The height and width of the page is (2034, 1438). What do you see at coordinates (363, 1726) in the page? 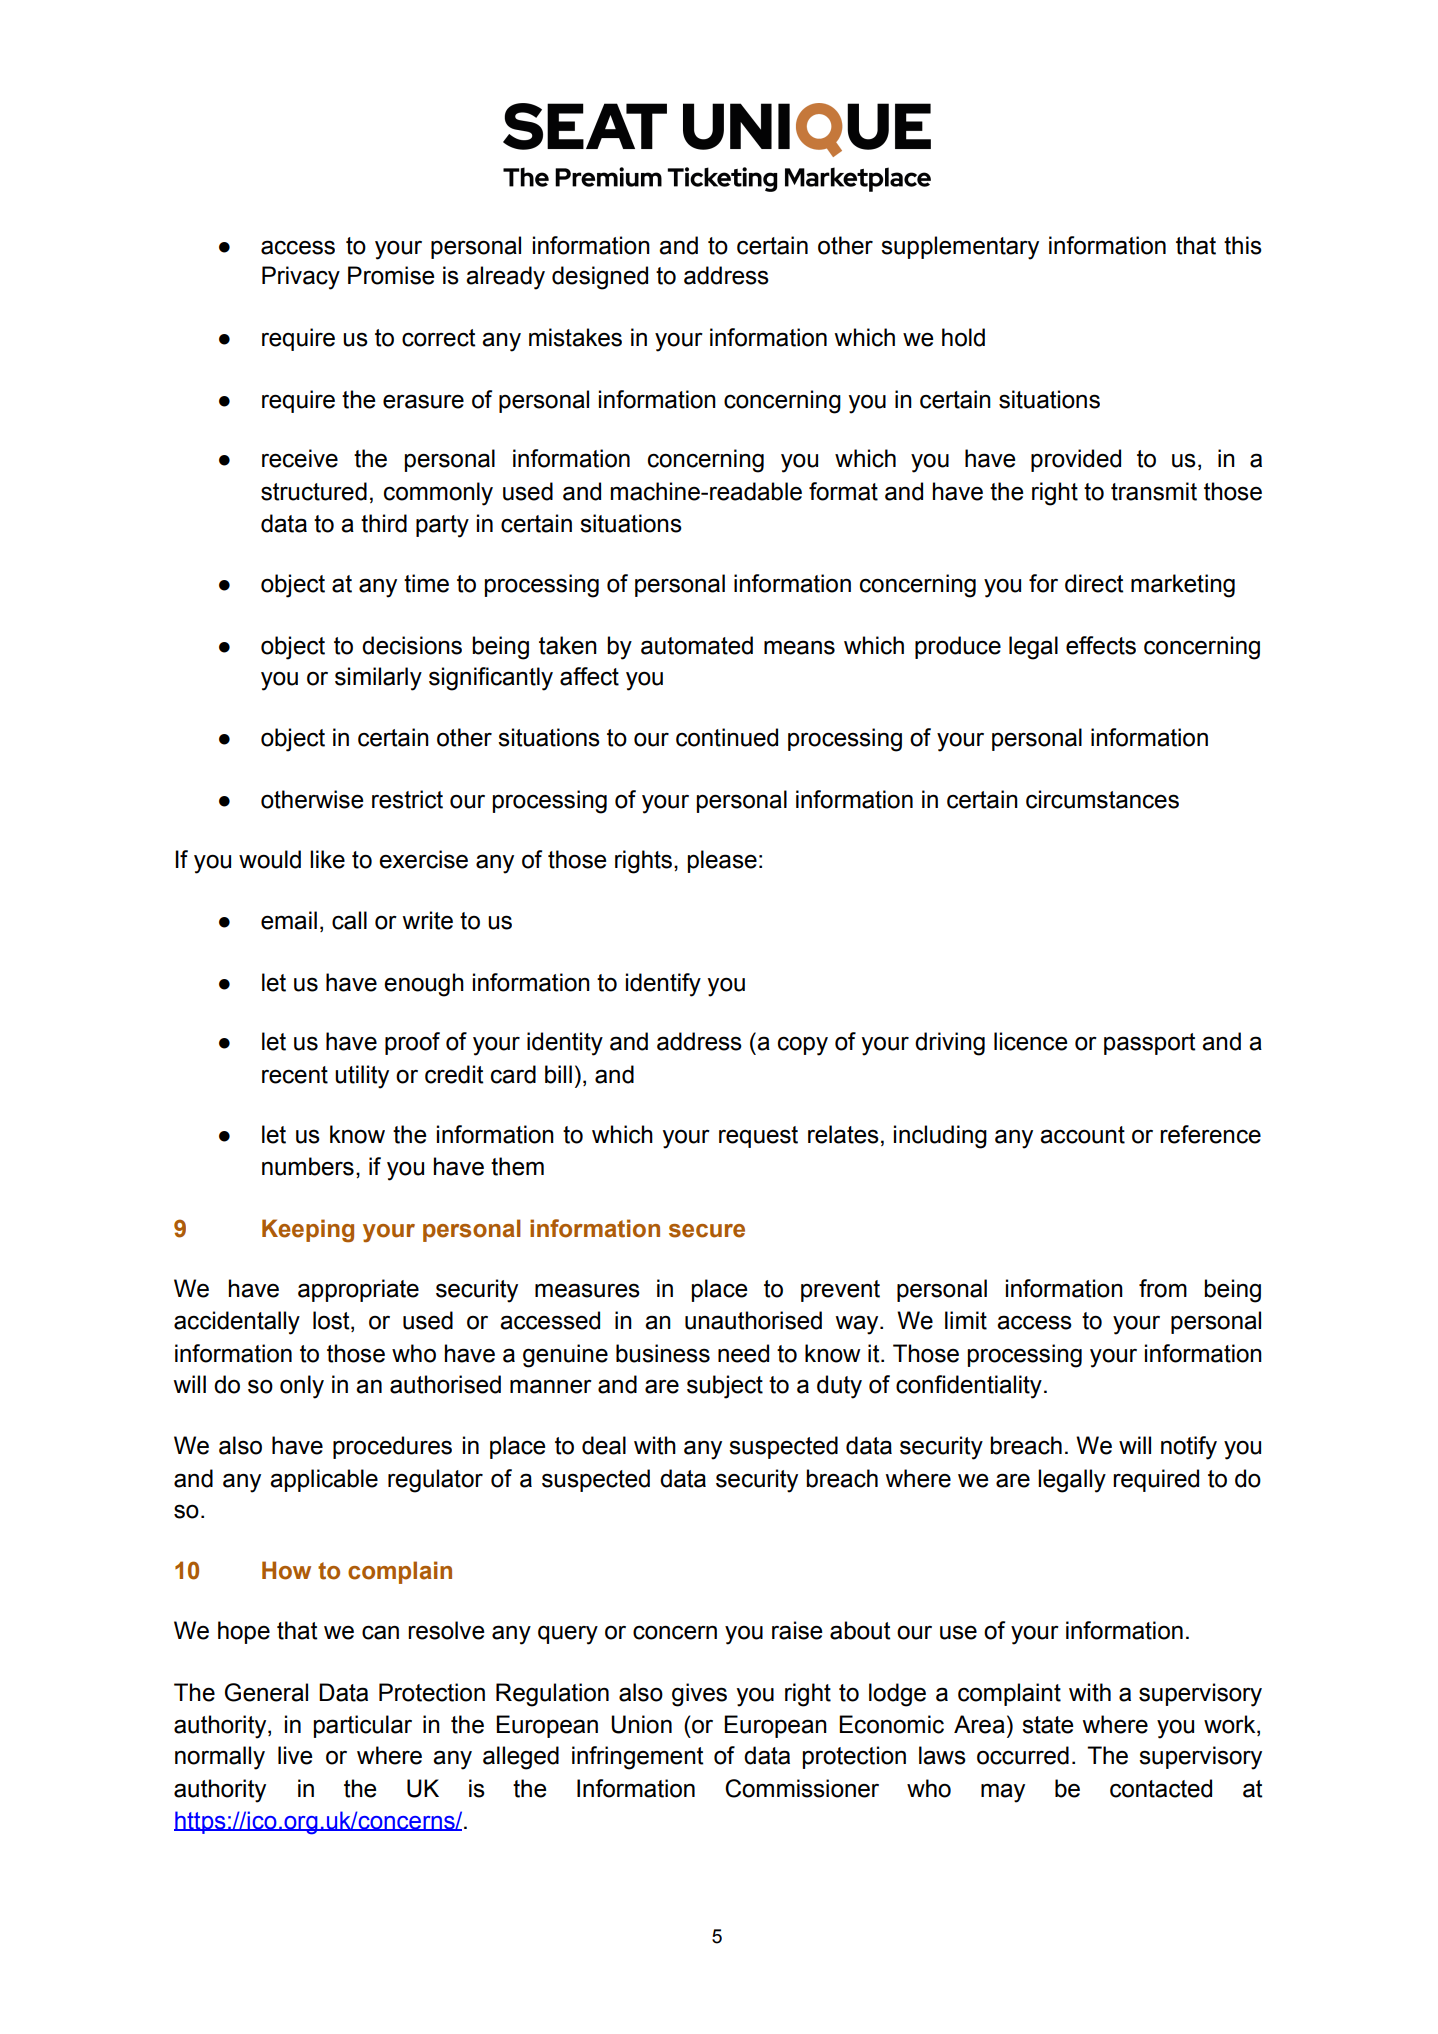
I see `particular` at bounding box center [363, 1726].
